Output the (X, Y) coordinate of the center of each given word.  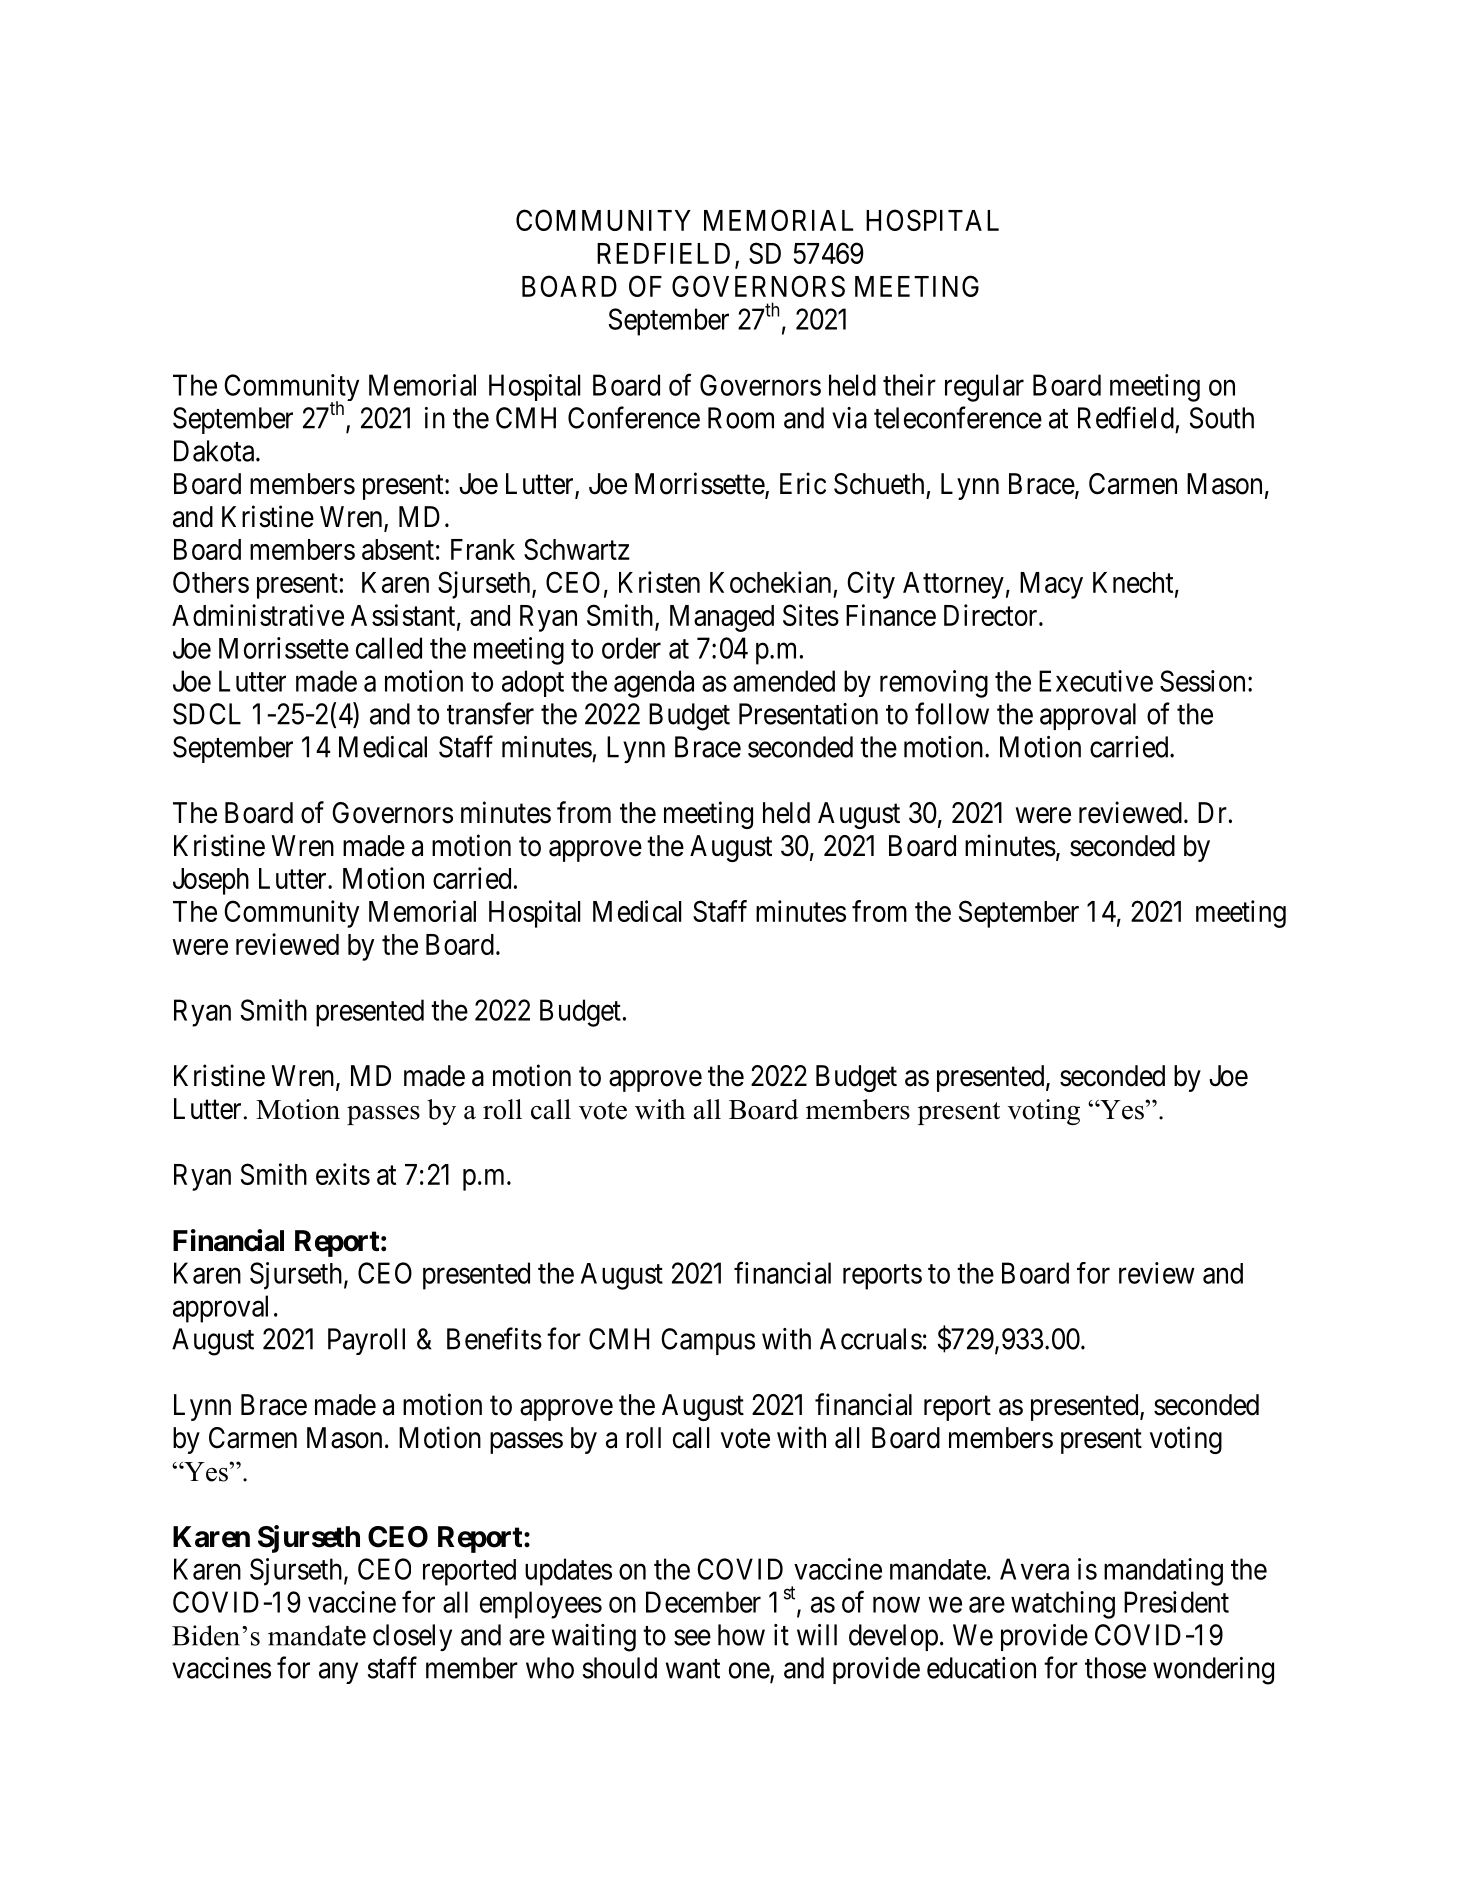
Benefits (494, 1338)
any (338, 1673)
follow (952, 713)
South (1222, 418)
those (1115, 1668)
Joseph (211, 881)
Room (741, 418)
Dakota (215, 451)
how (741, 1635)
